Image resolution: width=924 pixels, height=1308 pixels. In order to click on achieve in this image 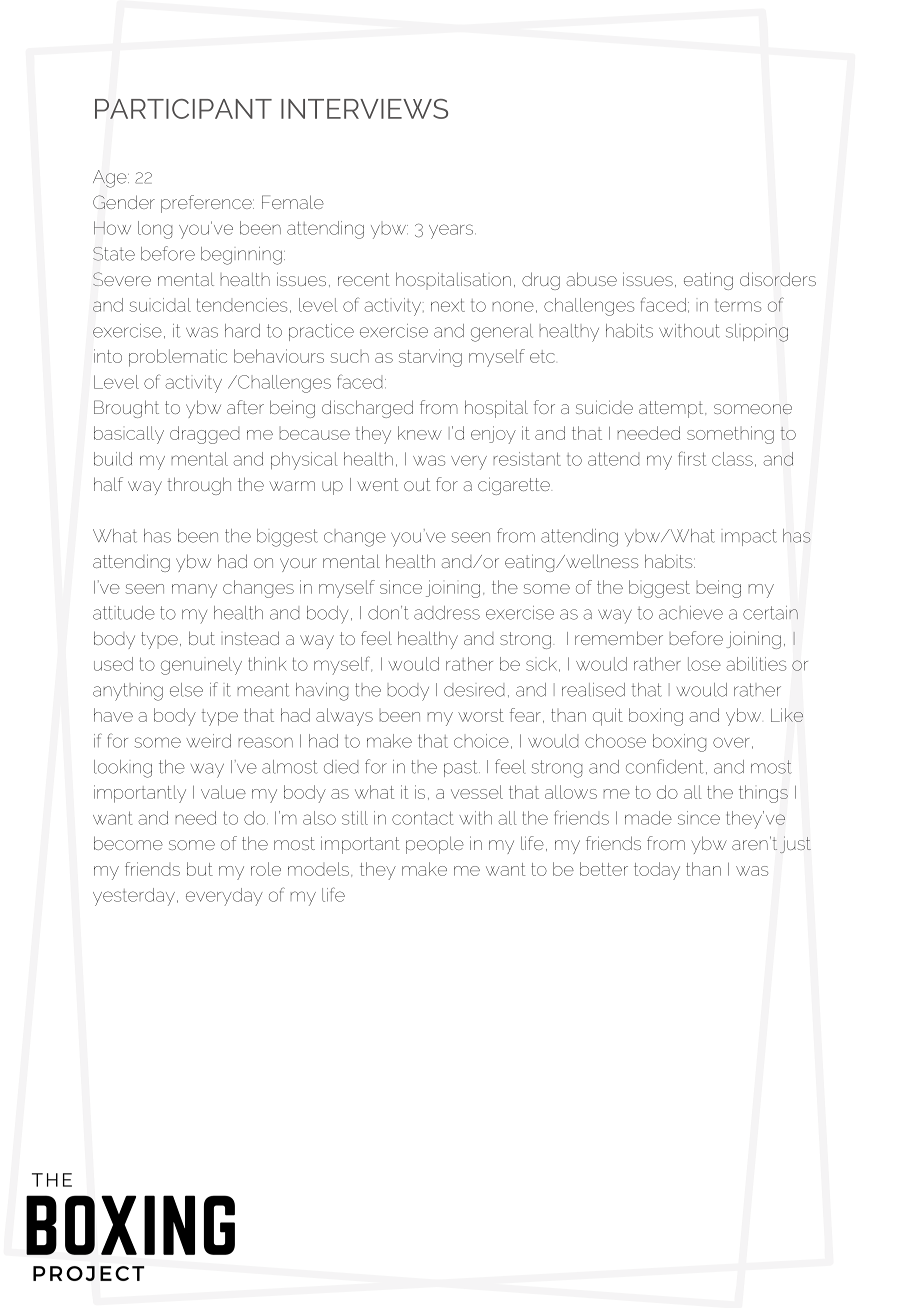, I will do `click(691, 613)`.
